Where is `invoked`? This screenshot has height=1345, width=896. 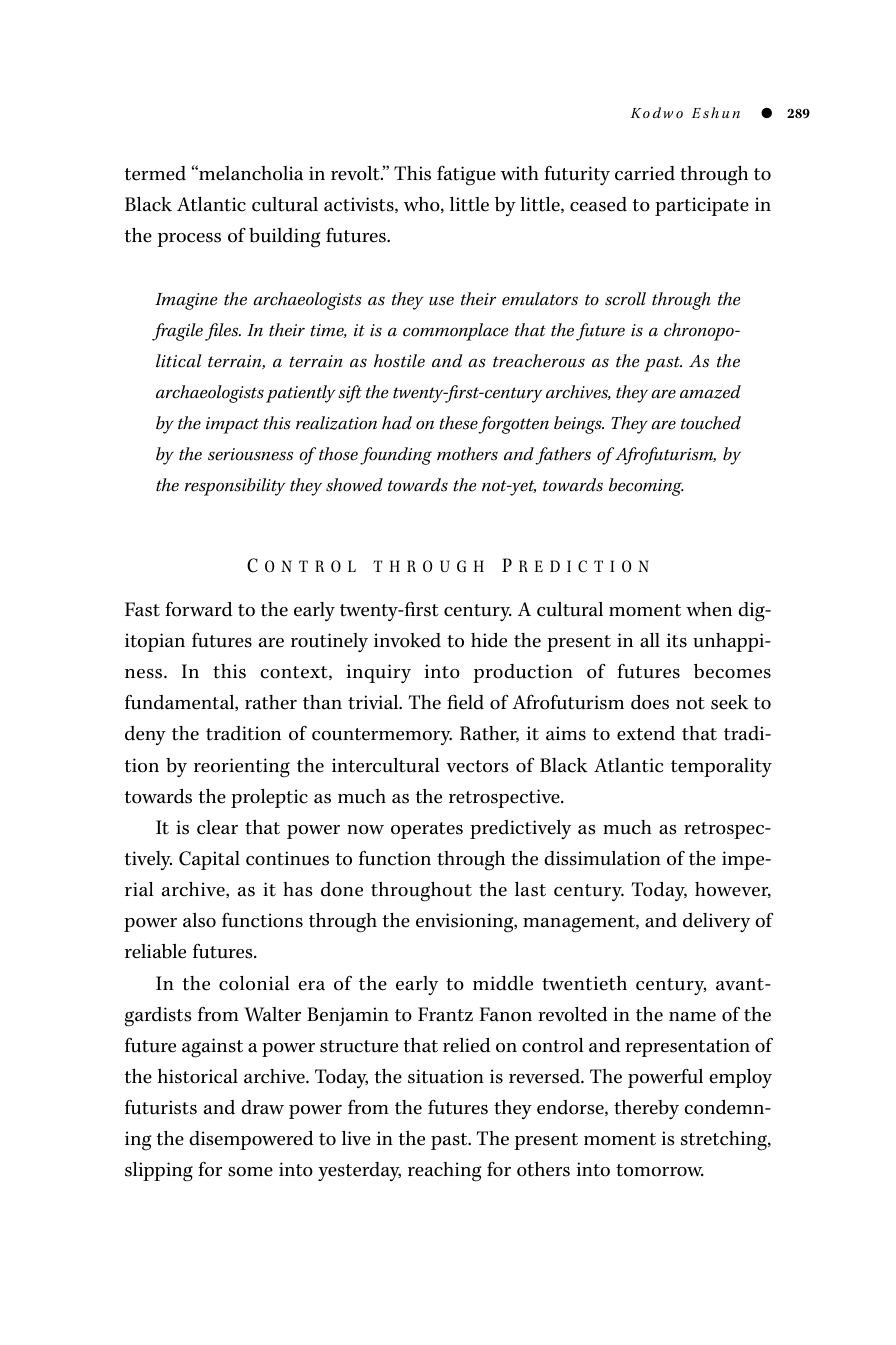 invoked is located at coordinates (407, 640).
